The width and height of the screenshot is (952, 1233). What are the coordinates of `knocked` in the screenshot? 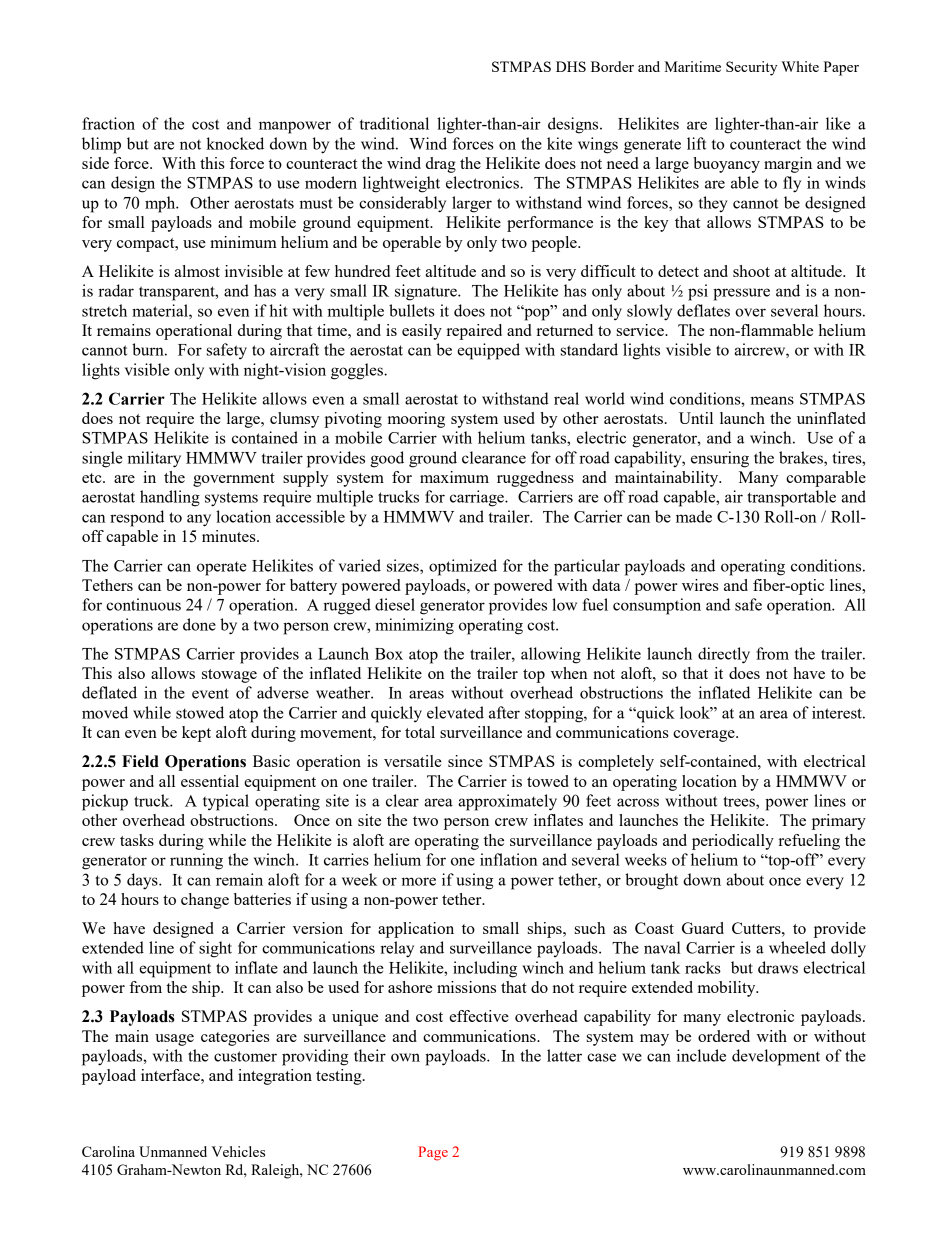 It's located at (235, 143).
